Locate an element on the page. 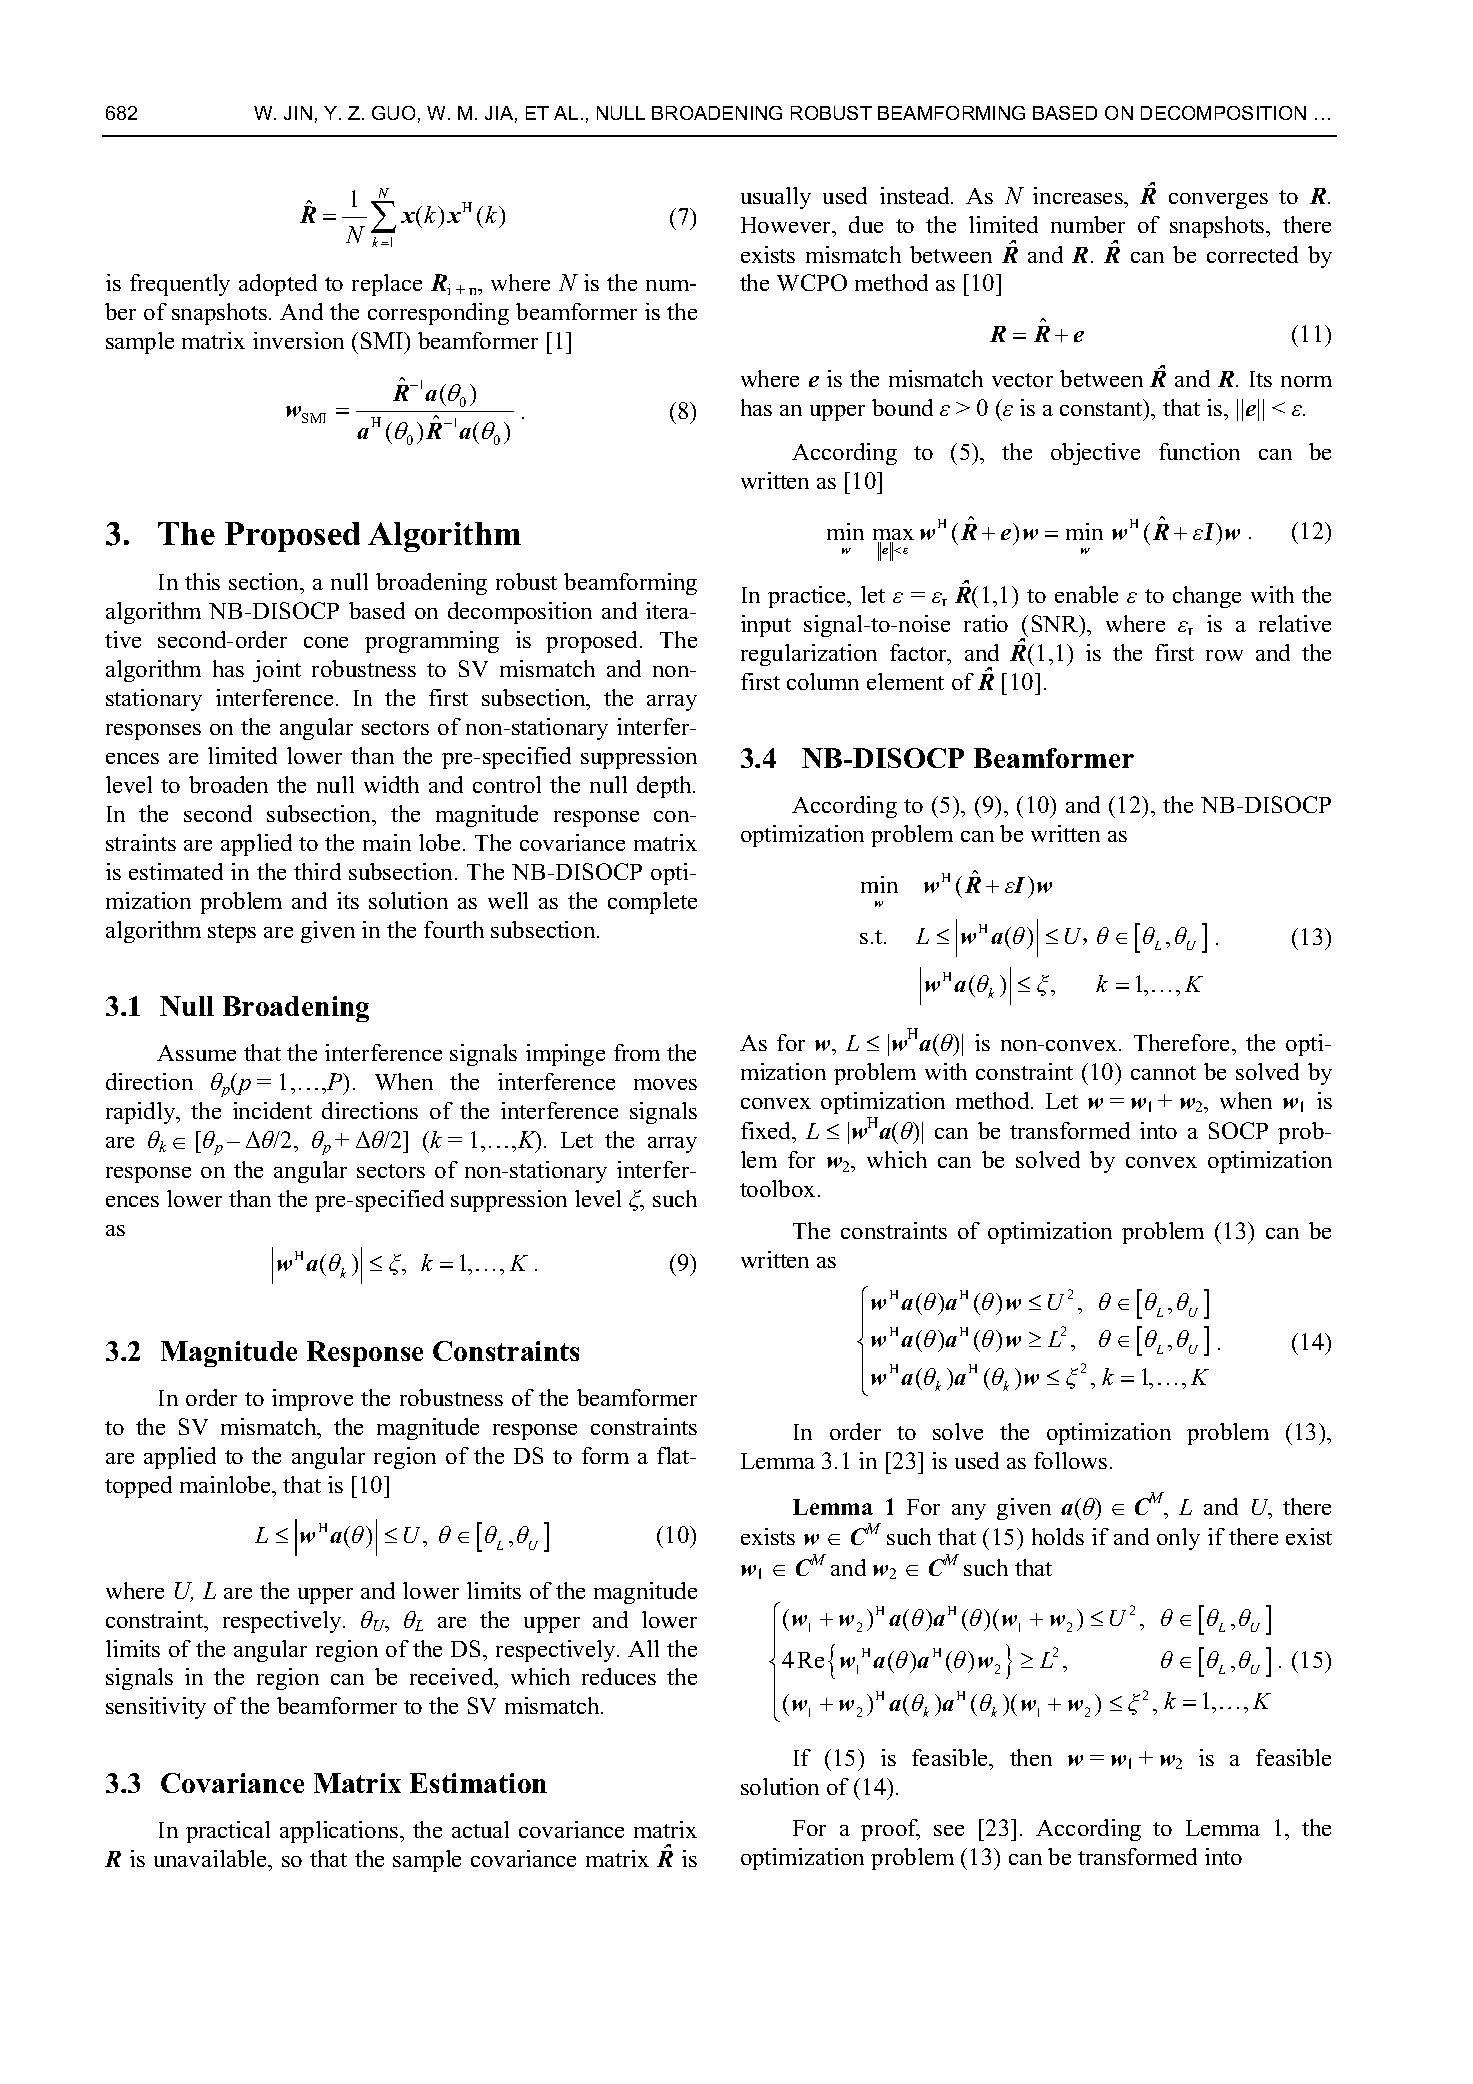  JIN is located at coordinates (298, 113).
